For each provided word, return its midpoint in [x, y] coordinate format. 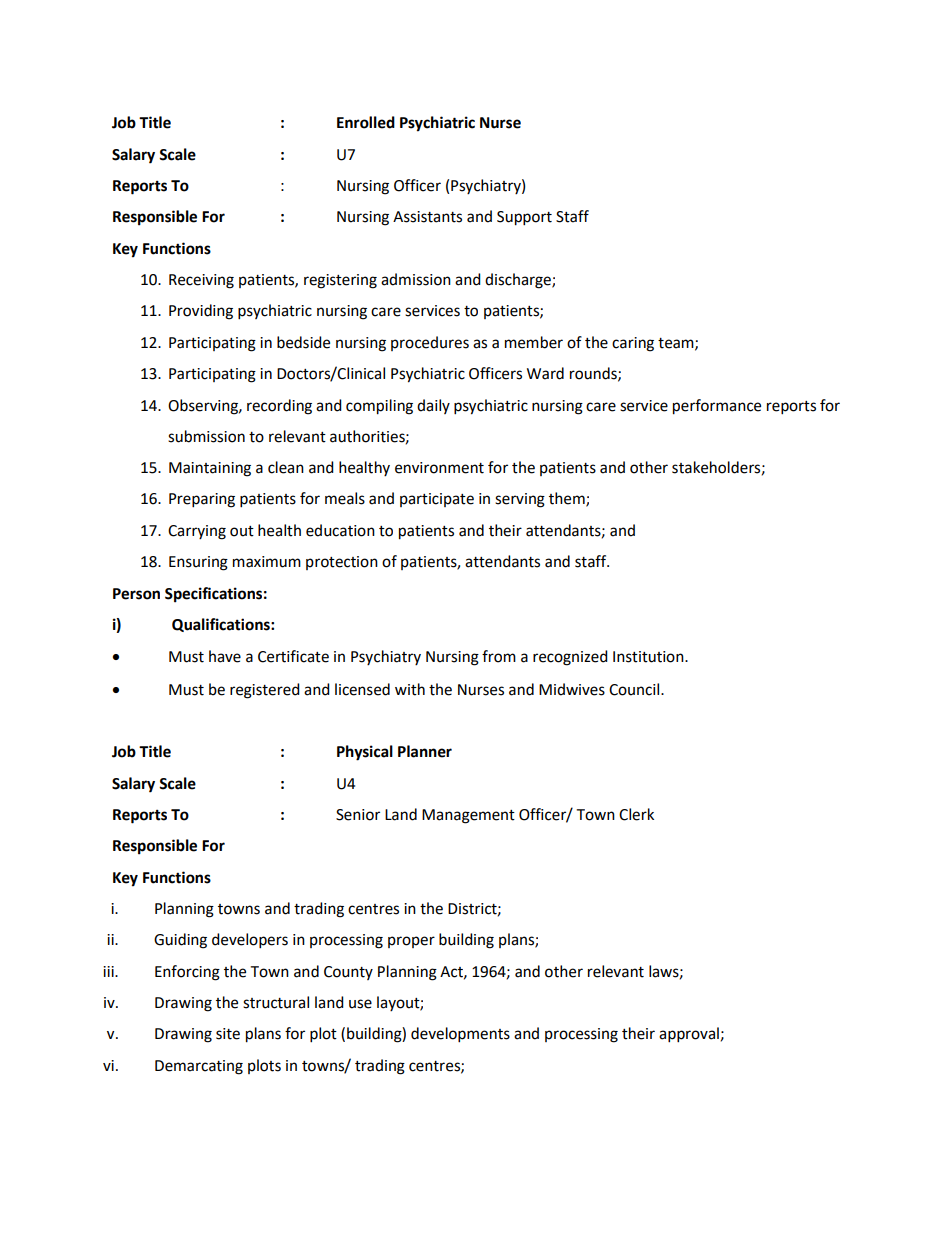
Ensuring [198, 563]
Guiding [180, 941]
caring [633, 344]
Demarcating [199, 1067]
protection [342, 563]
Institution [649, 657]
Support [524, 218]
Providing [201, 312]
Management [468, 816]
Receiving [201, 281]
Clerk [636, 814]
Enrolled [366, 122]
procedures [430, 343]
